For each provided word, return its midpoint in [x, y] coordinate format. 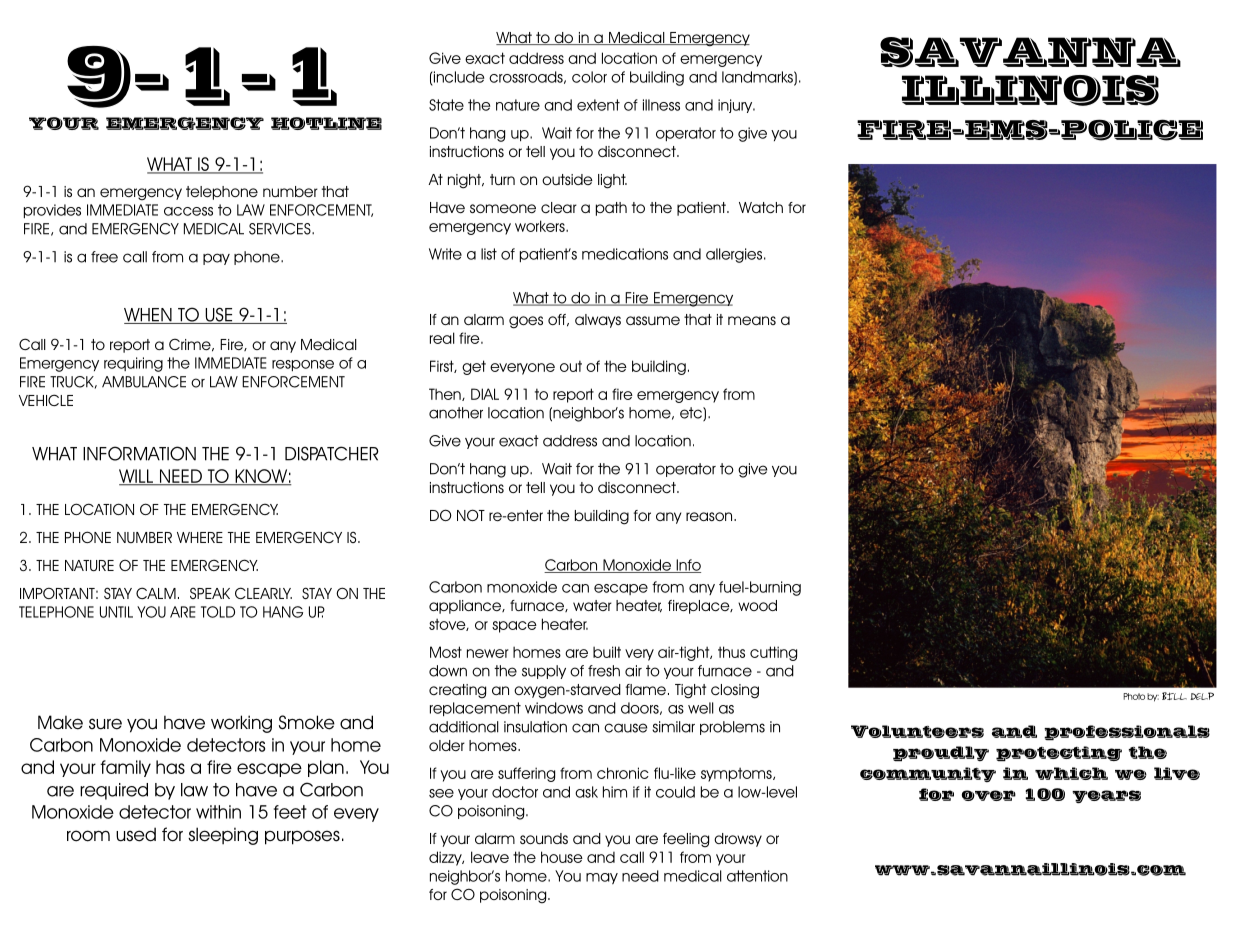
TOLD [218, 612]
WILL [137, 477]
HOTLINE [326, 123]
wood [757, 605]
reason [710, 516]
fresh [604, 671]
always [598, 321]
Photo [1134, 696]
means [752, 320]
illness [661, 105]
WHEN [149, 316]
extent [598, 105]
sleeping [223, 836]
